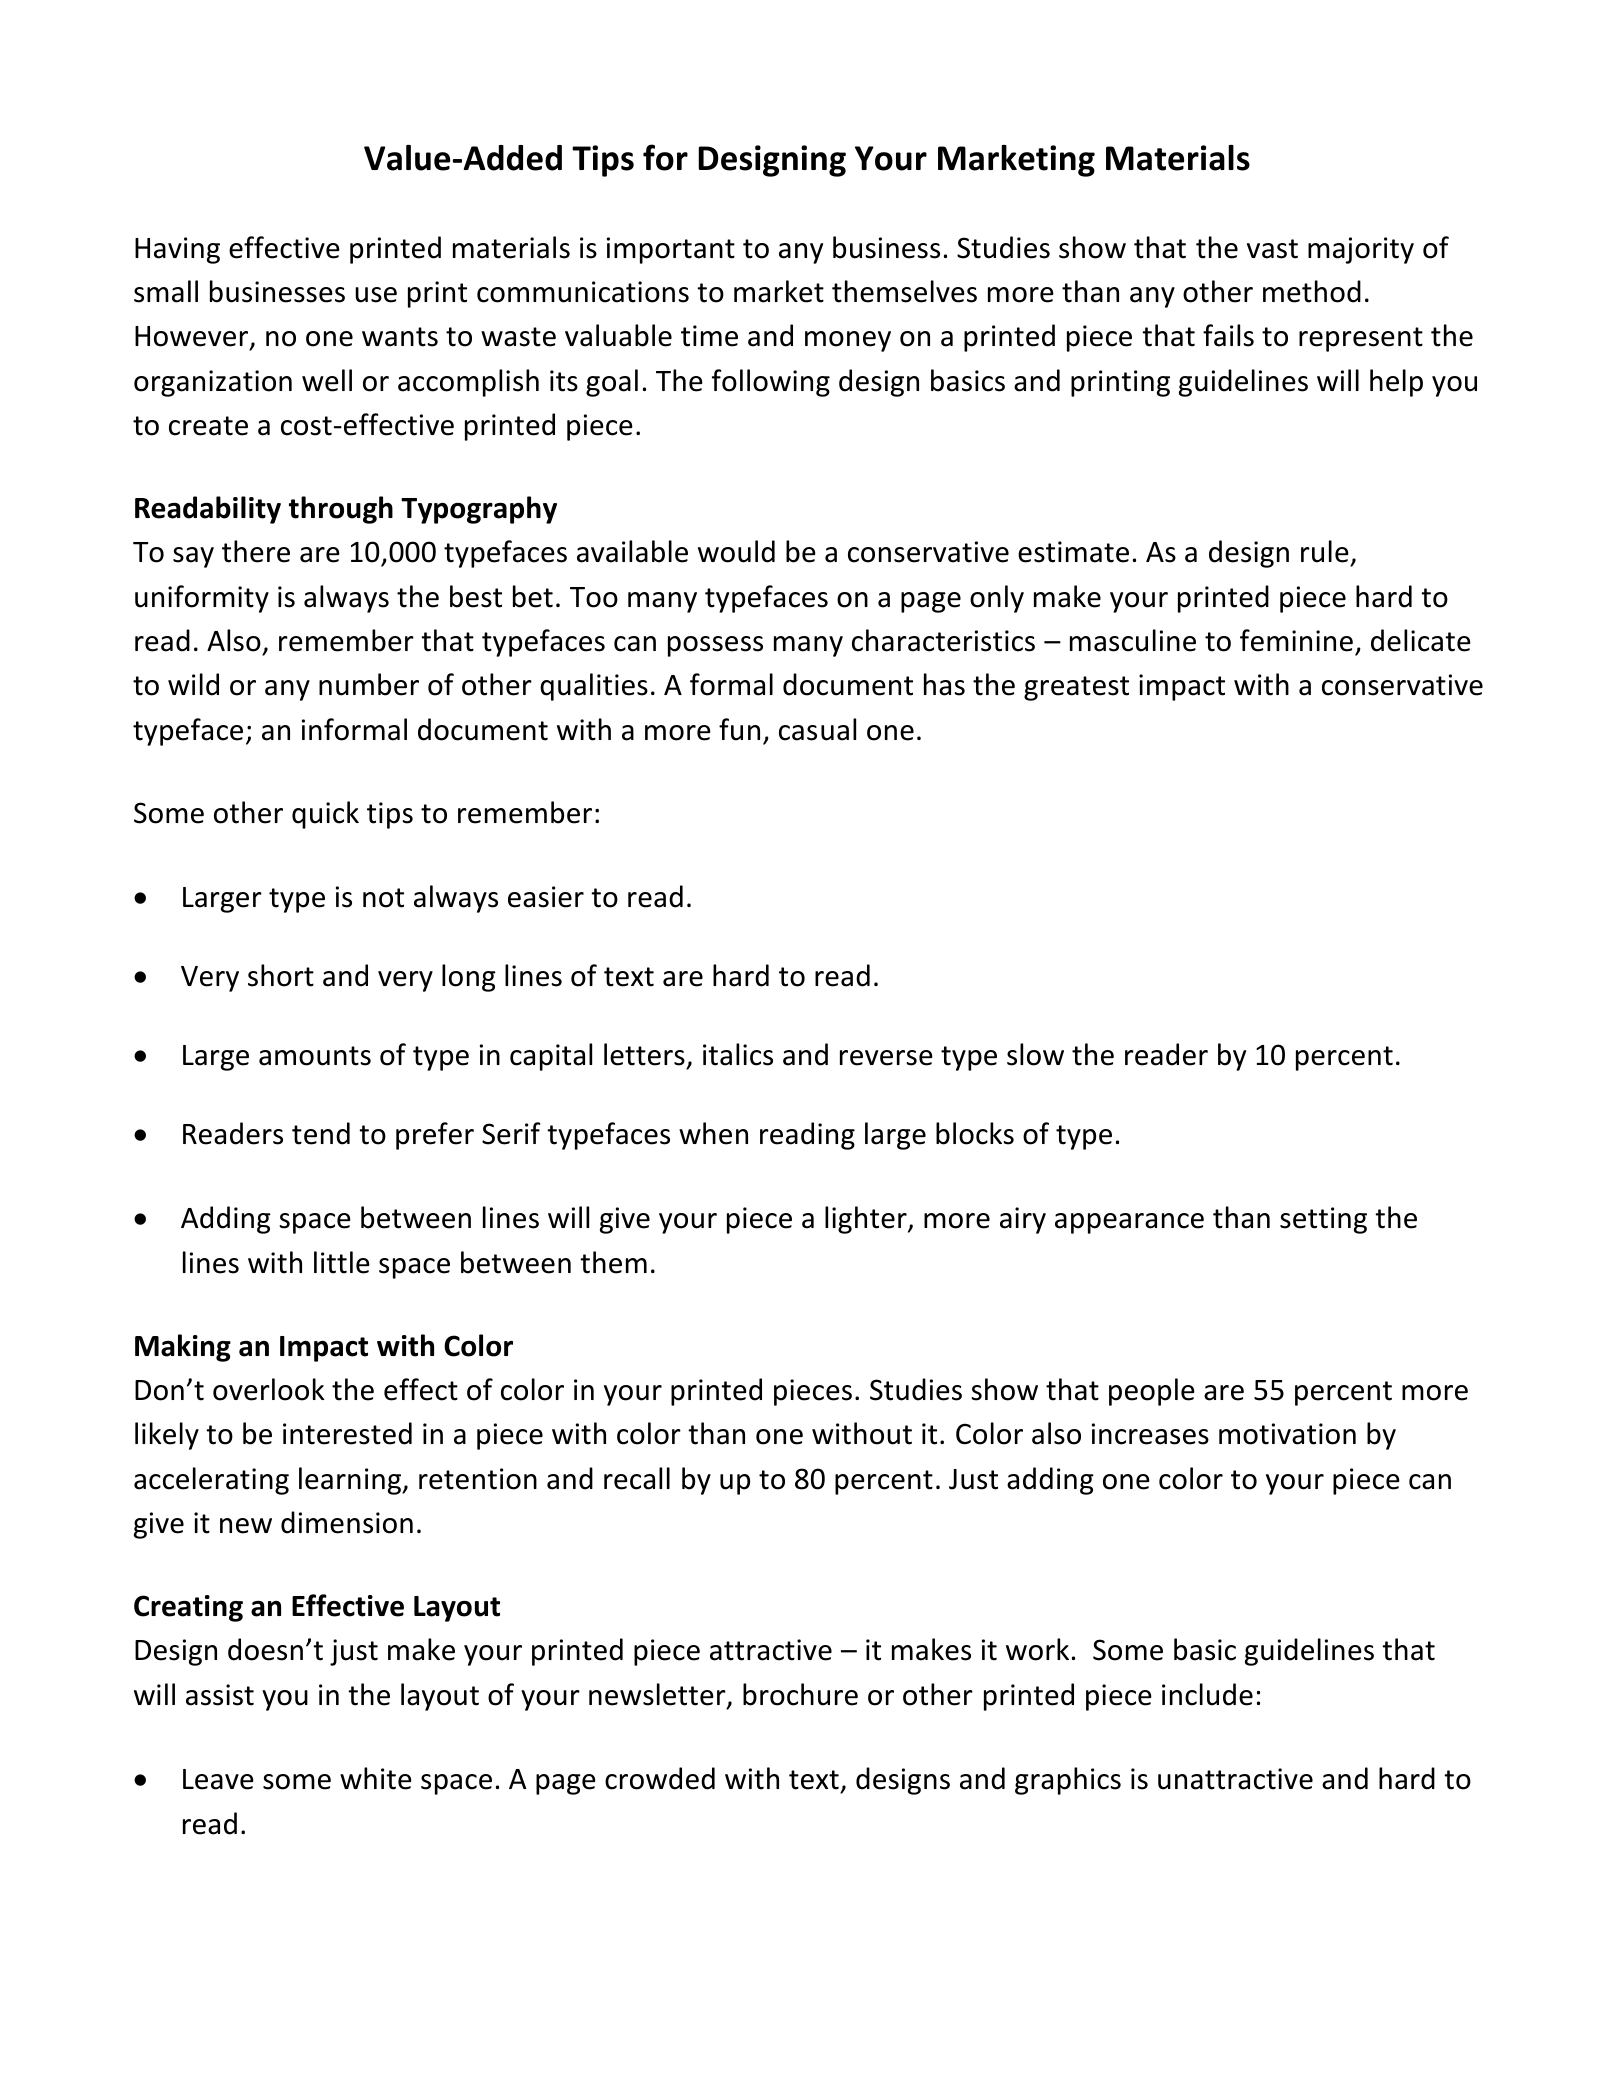 This image has width=1615, height=2090. Describe the element at coordinates (376, 1778) in the image. I see `white` at that location.
